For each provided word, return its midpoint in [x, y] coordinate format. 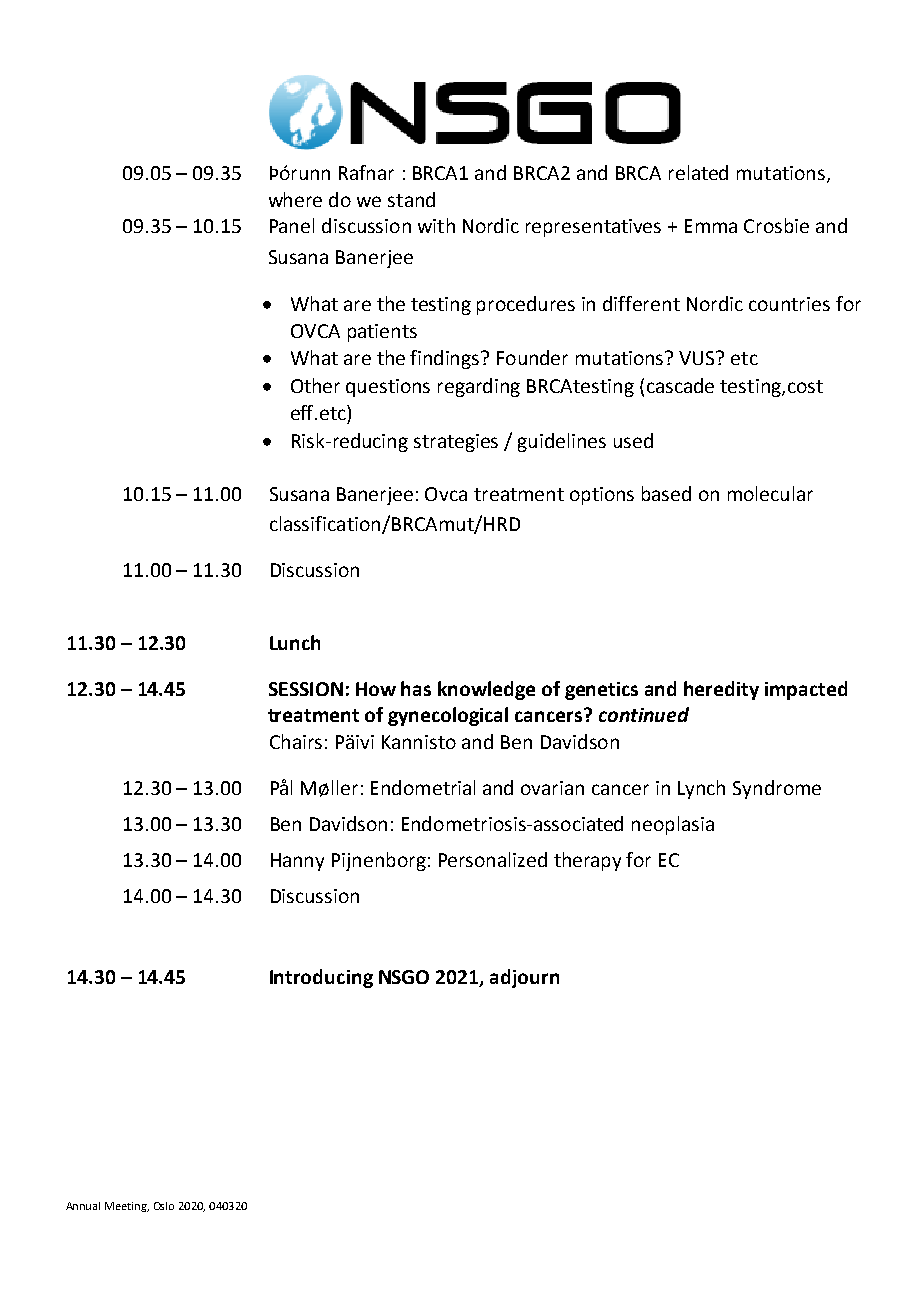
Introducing [321, 978]
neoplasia [673, 825]
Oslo [164, 1206]
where [295, 199]
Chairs [296, 741]
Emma [711, 226]
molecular [770, 493]
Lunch [295, 642]
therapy [587, 861]
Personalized [493, 859]
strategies [456, 443]
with [436, 225]
